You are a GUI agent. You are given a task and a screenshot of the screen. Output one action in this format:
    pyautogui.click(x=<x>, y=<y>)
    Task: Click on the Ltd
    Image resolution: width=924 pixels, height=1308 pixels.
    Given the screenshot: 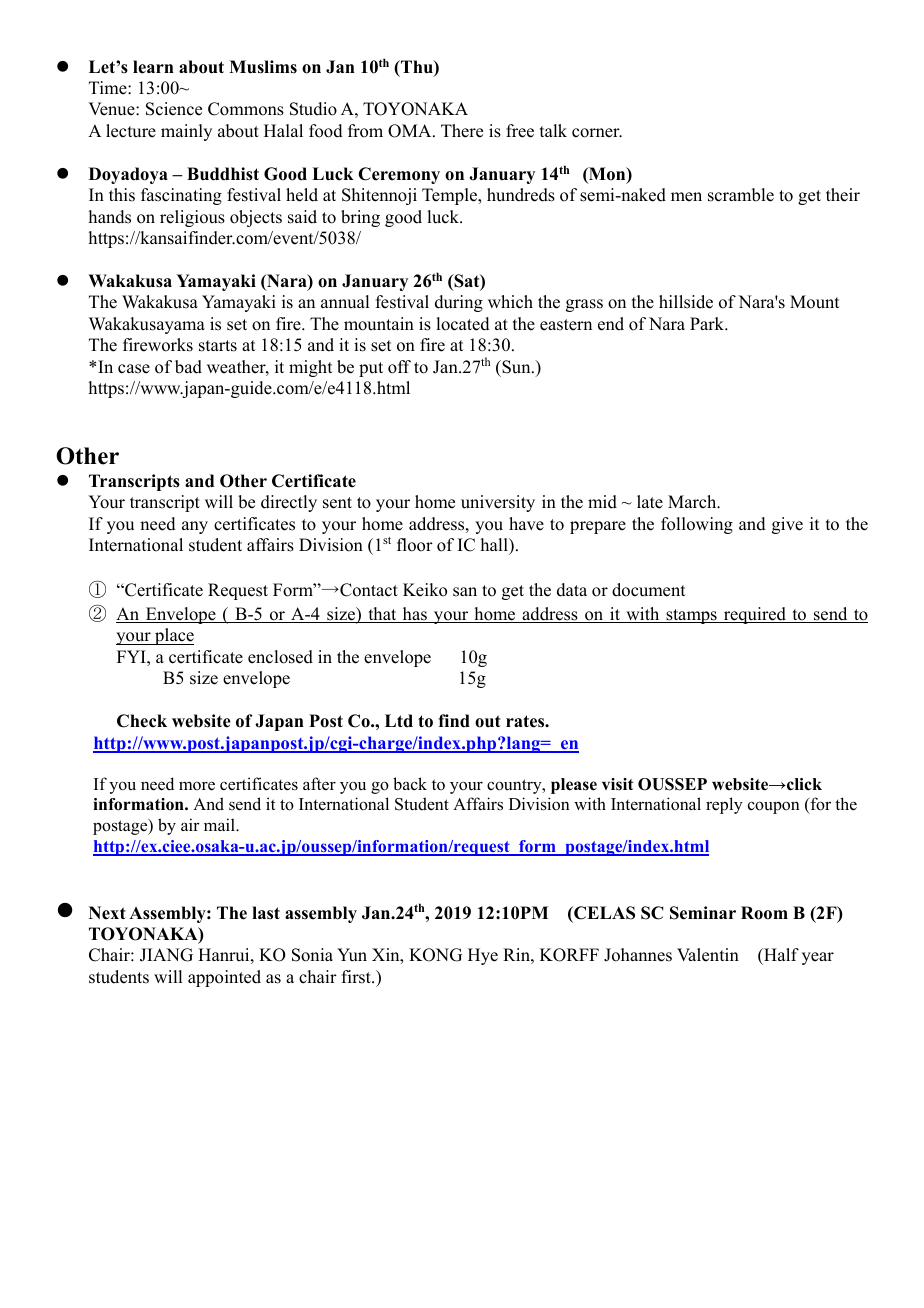 What is the action you would take?
    pyautogui.click(x=399, y=721)
